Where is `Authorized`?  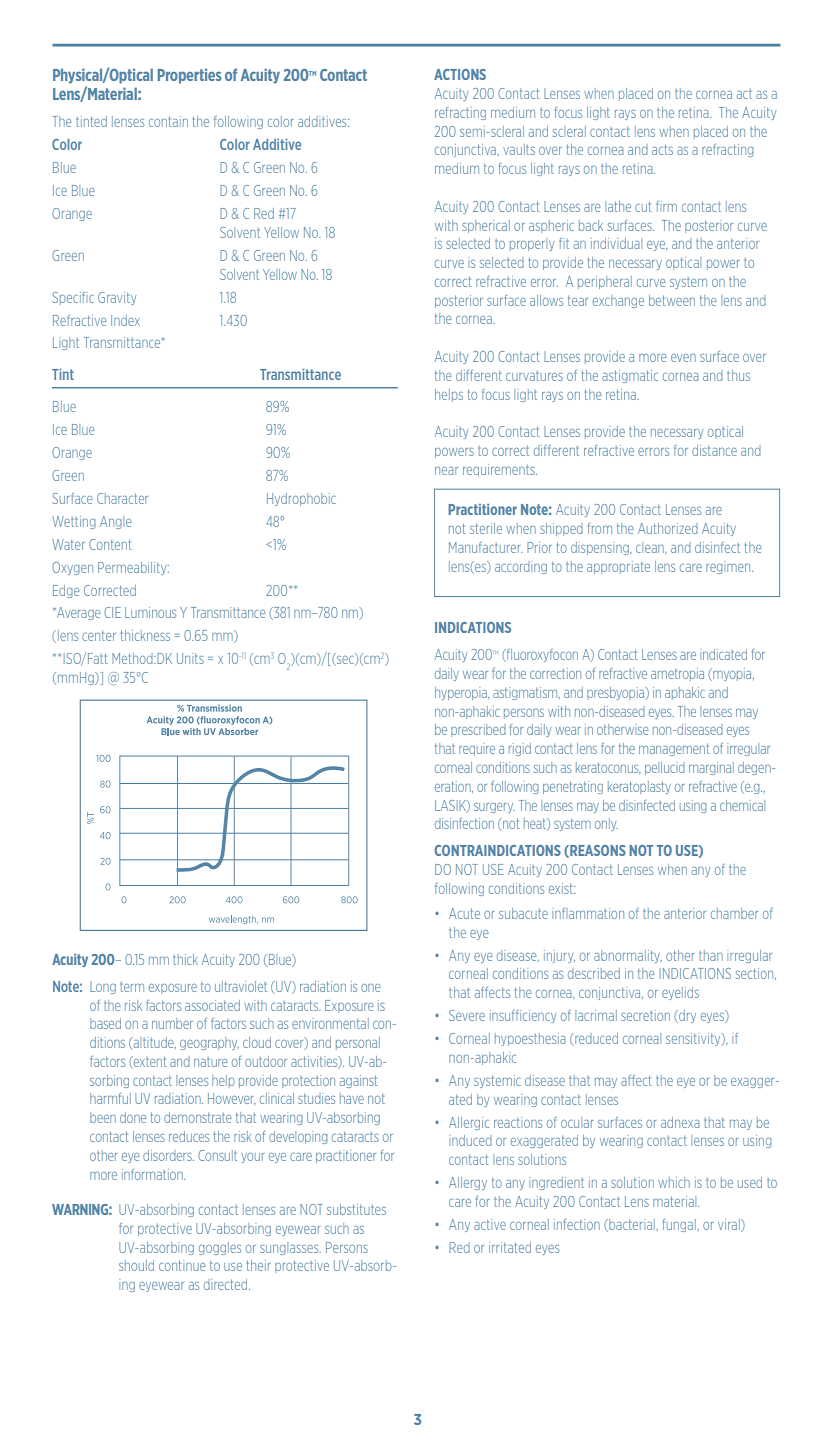
Authorized is located at coordinates (668, 528).
